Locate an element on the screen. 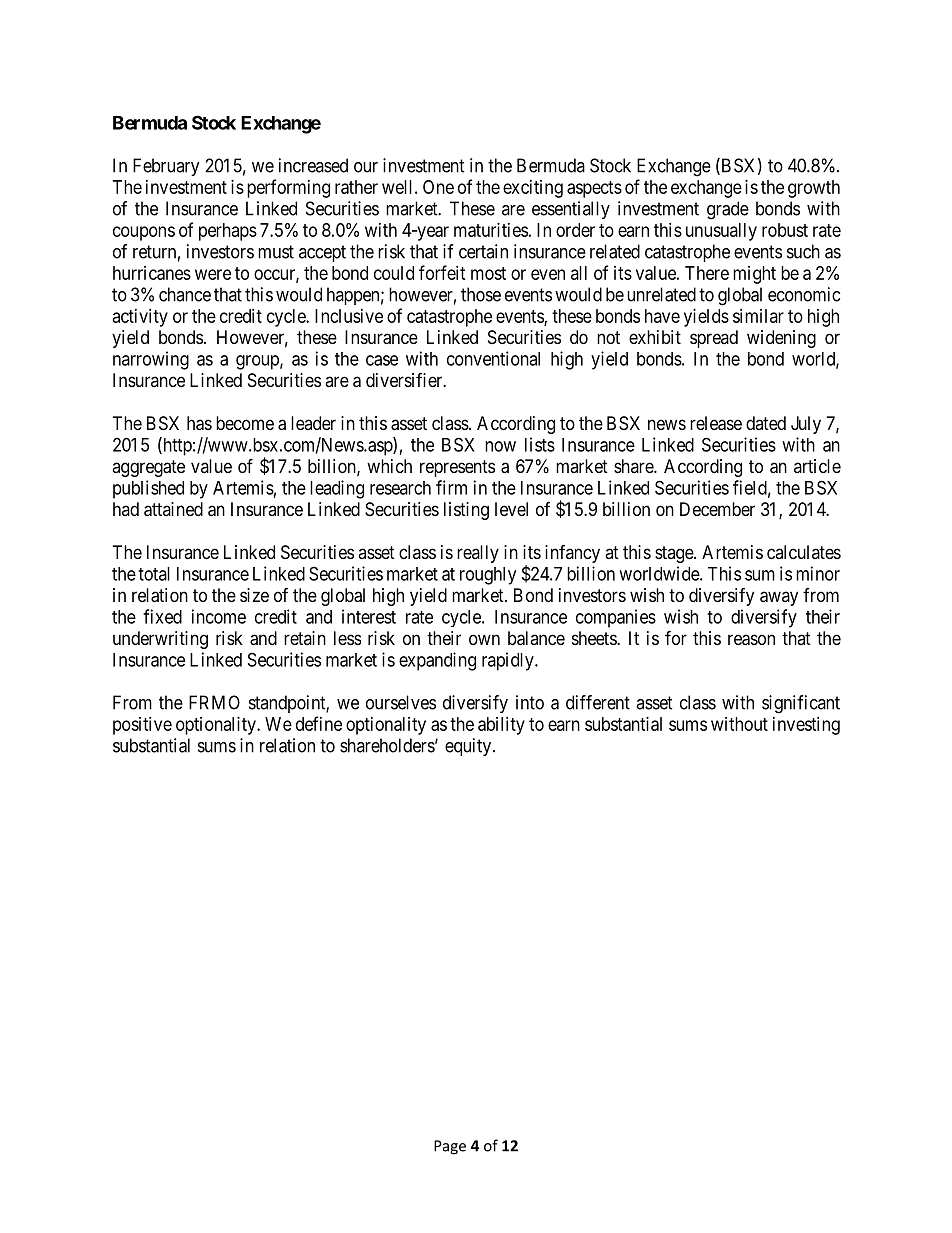 This screenshot has height=1233, width=952. One is located at coordinates (438, 187).
